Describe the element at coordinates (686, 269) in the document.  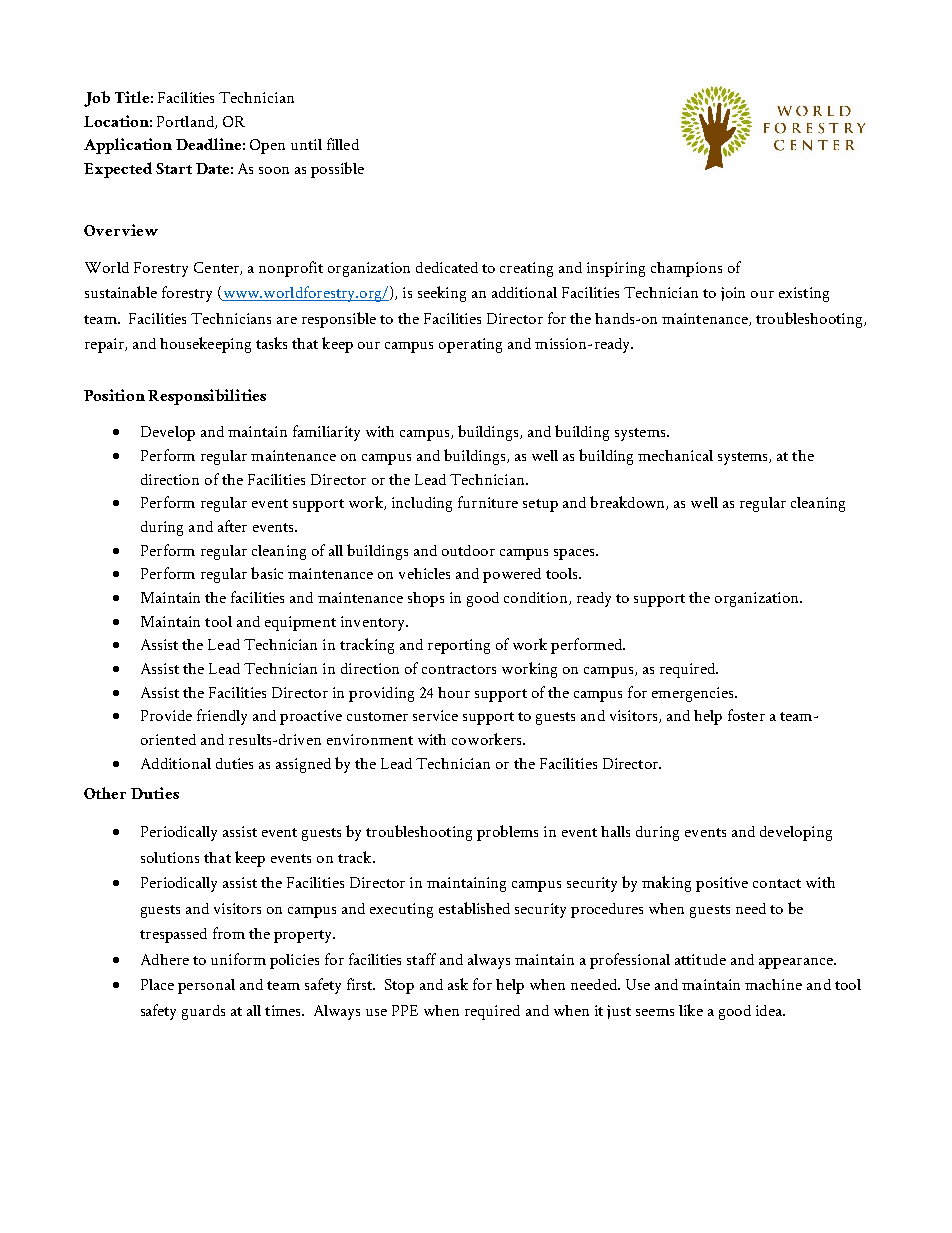
I see `champions` at that location.
